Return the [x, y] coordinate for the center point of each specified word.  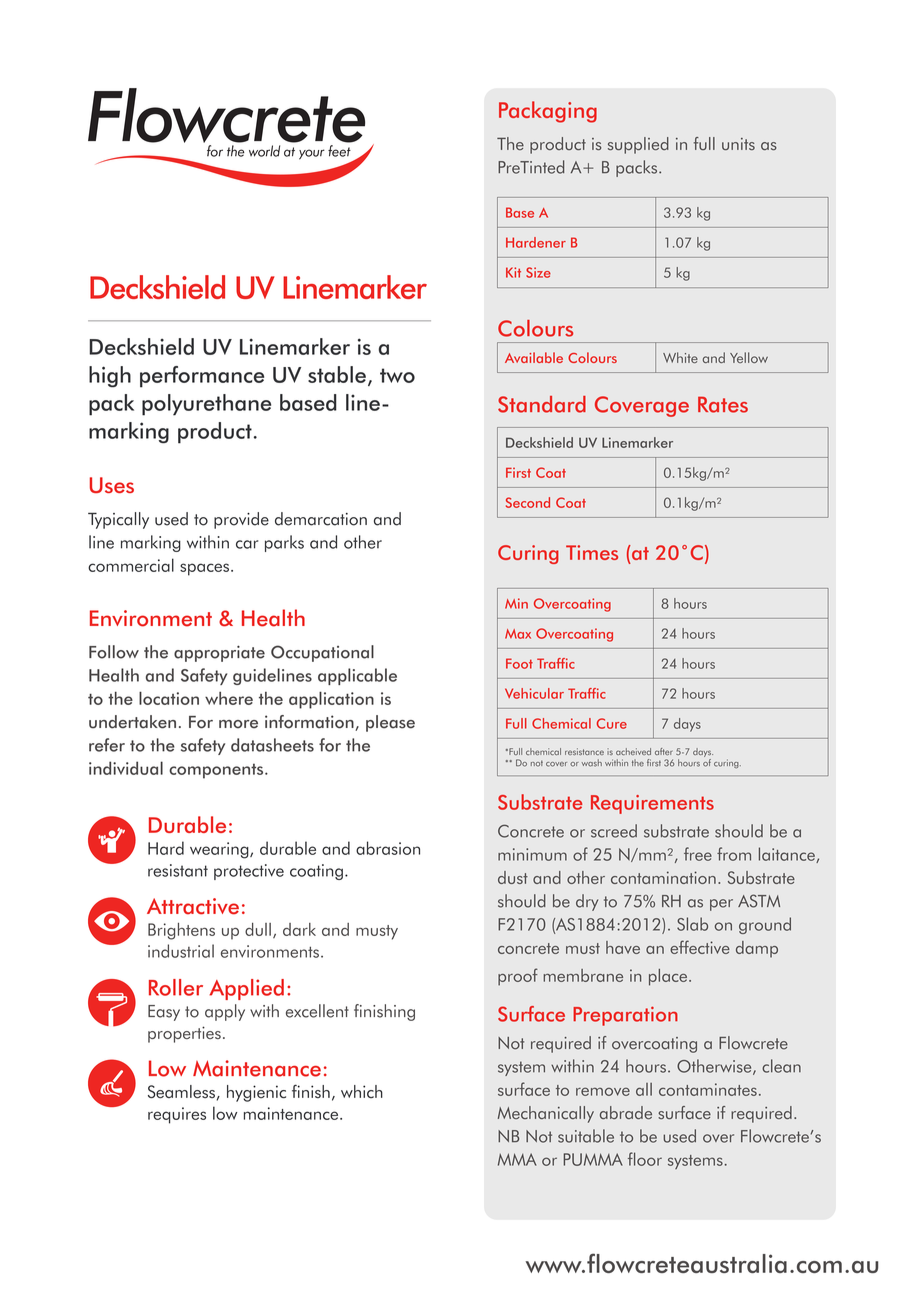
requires [177, 1115]
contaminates [708, 1089]
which [362, 1091]
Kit [513, 272]
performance [202, 377]
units [738, 144]
